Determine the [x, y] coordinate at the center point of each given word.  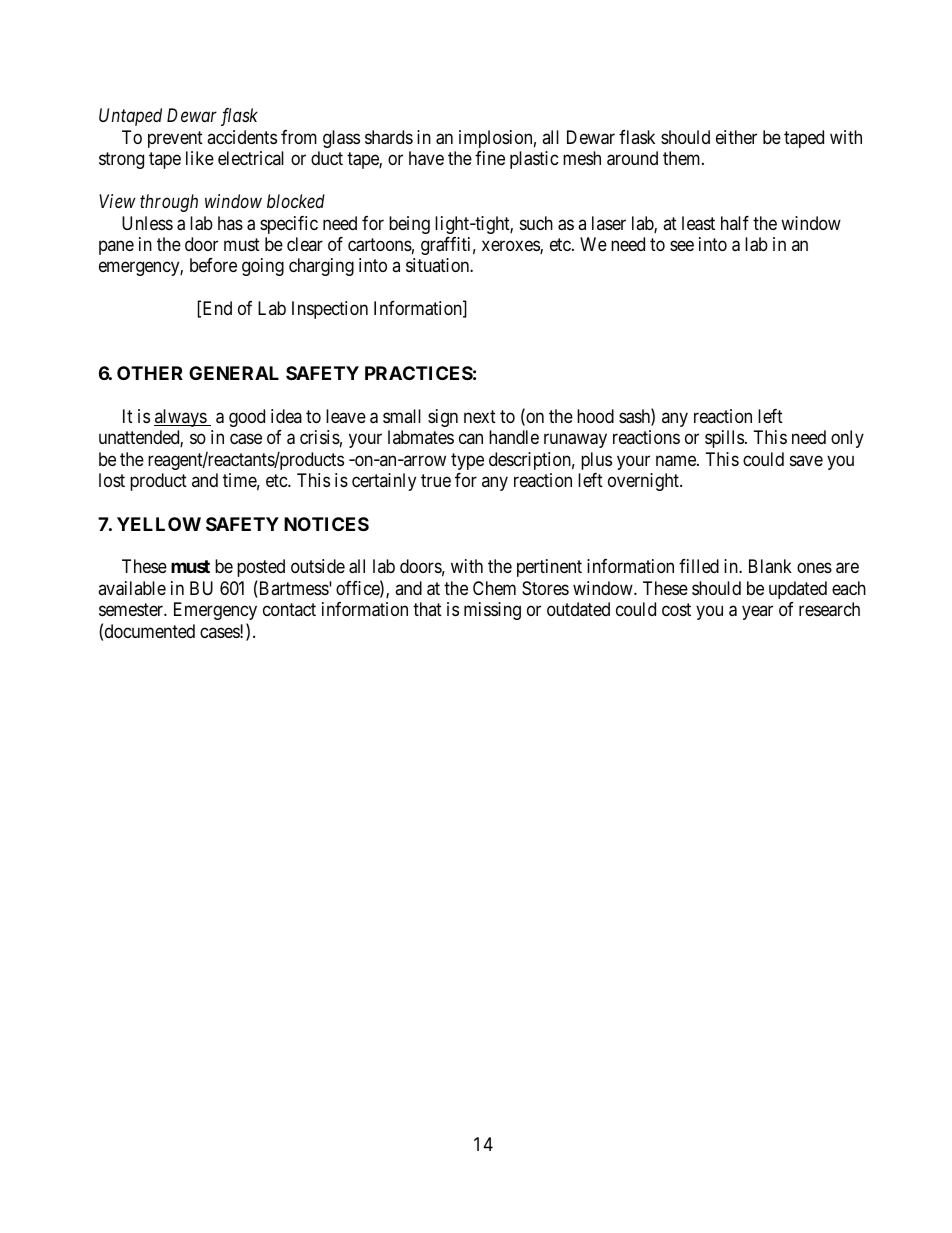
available [132, 588]
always [181, 418]
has [230, 223]
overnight [644, 482]
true [436, 481]
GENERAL [234, 373]
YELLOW [159, 524]
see [682, 245]
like [200, 158]
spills [724, 439]
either [736, 137]
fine [490, 158]
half [735, 223]
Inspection [330, 310]
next [480, 416]
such [536, 223]
